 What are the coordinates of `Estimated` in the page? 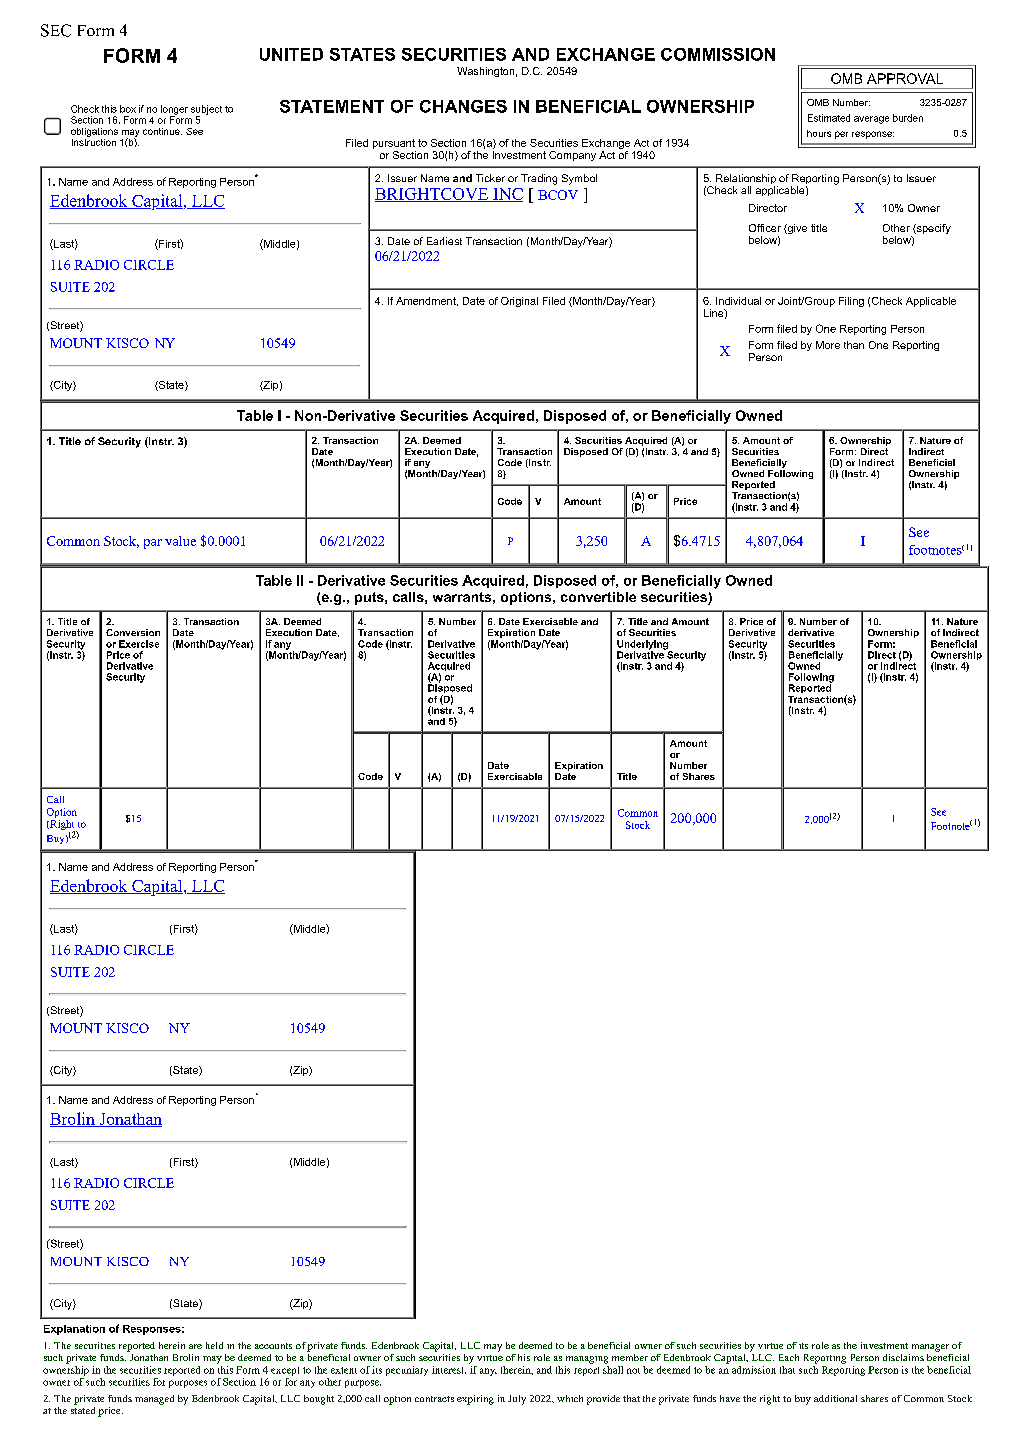 It's located at (829, 118).
